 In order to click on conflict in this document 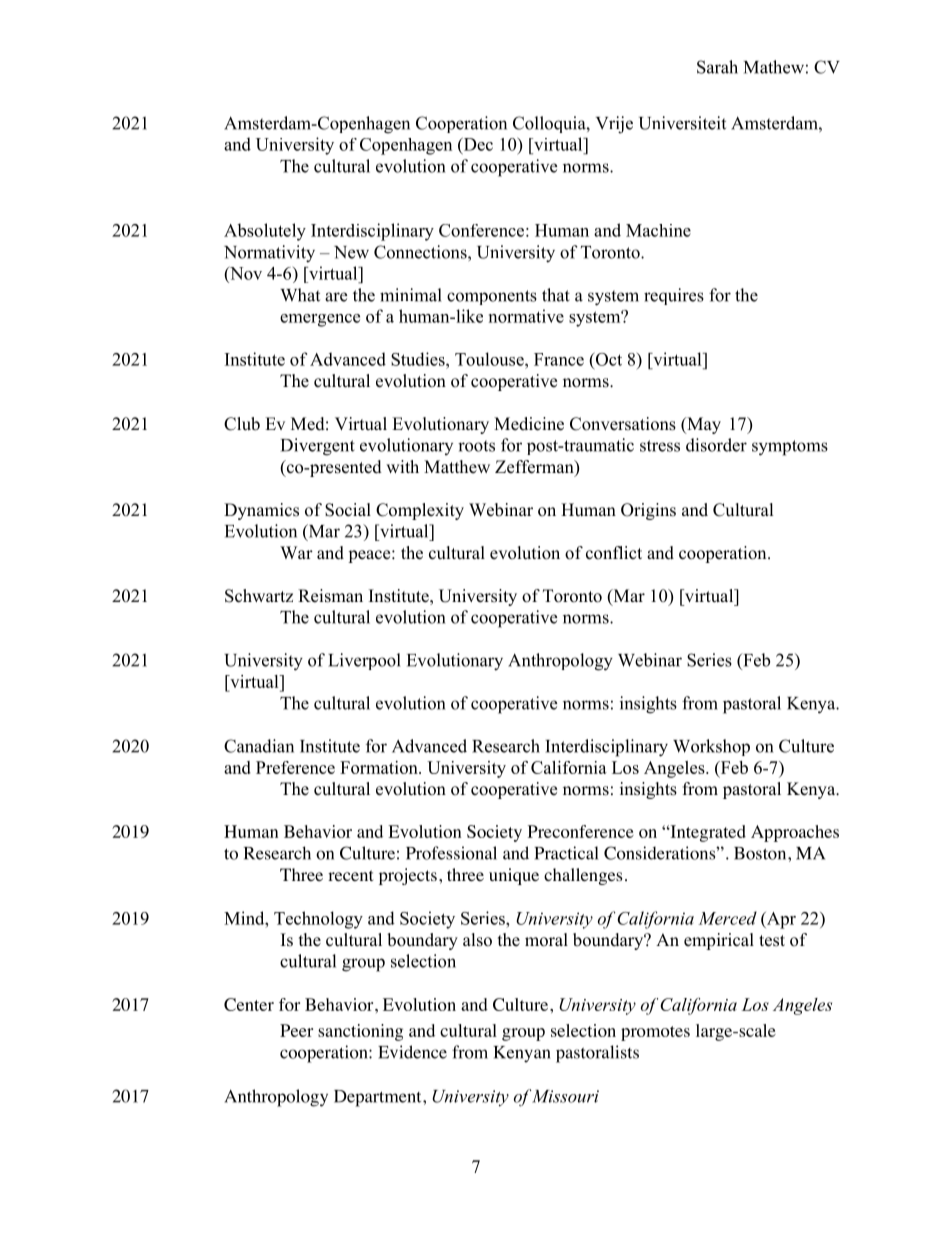, I will do `click(614, 553)`.
